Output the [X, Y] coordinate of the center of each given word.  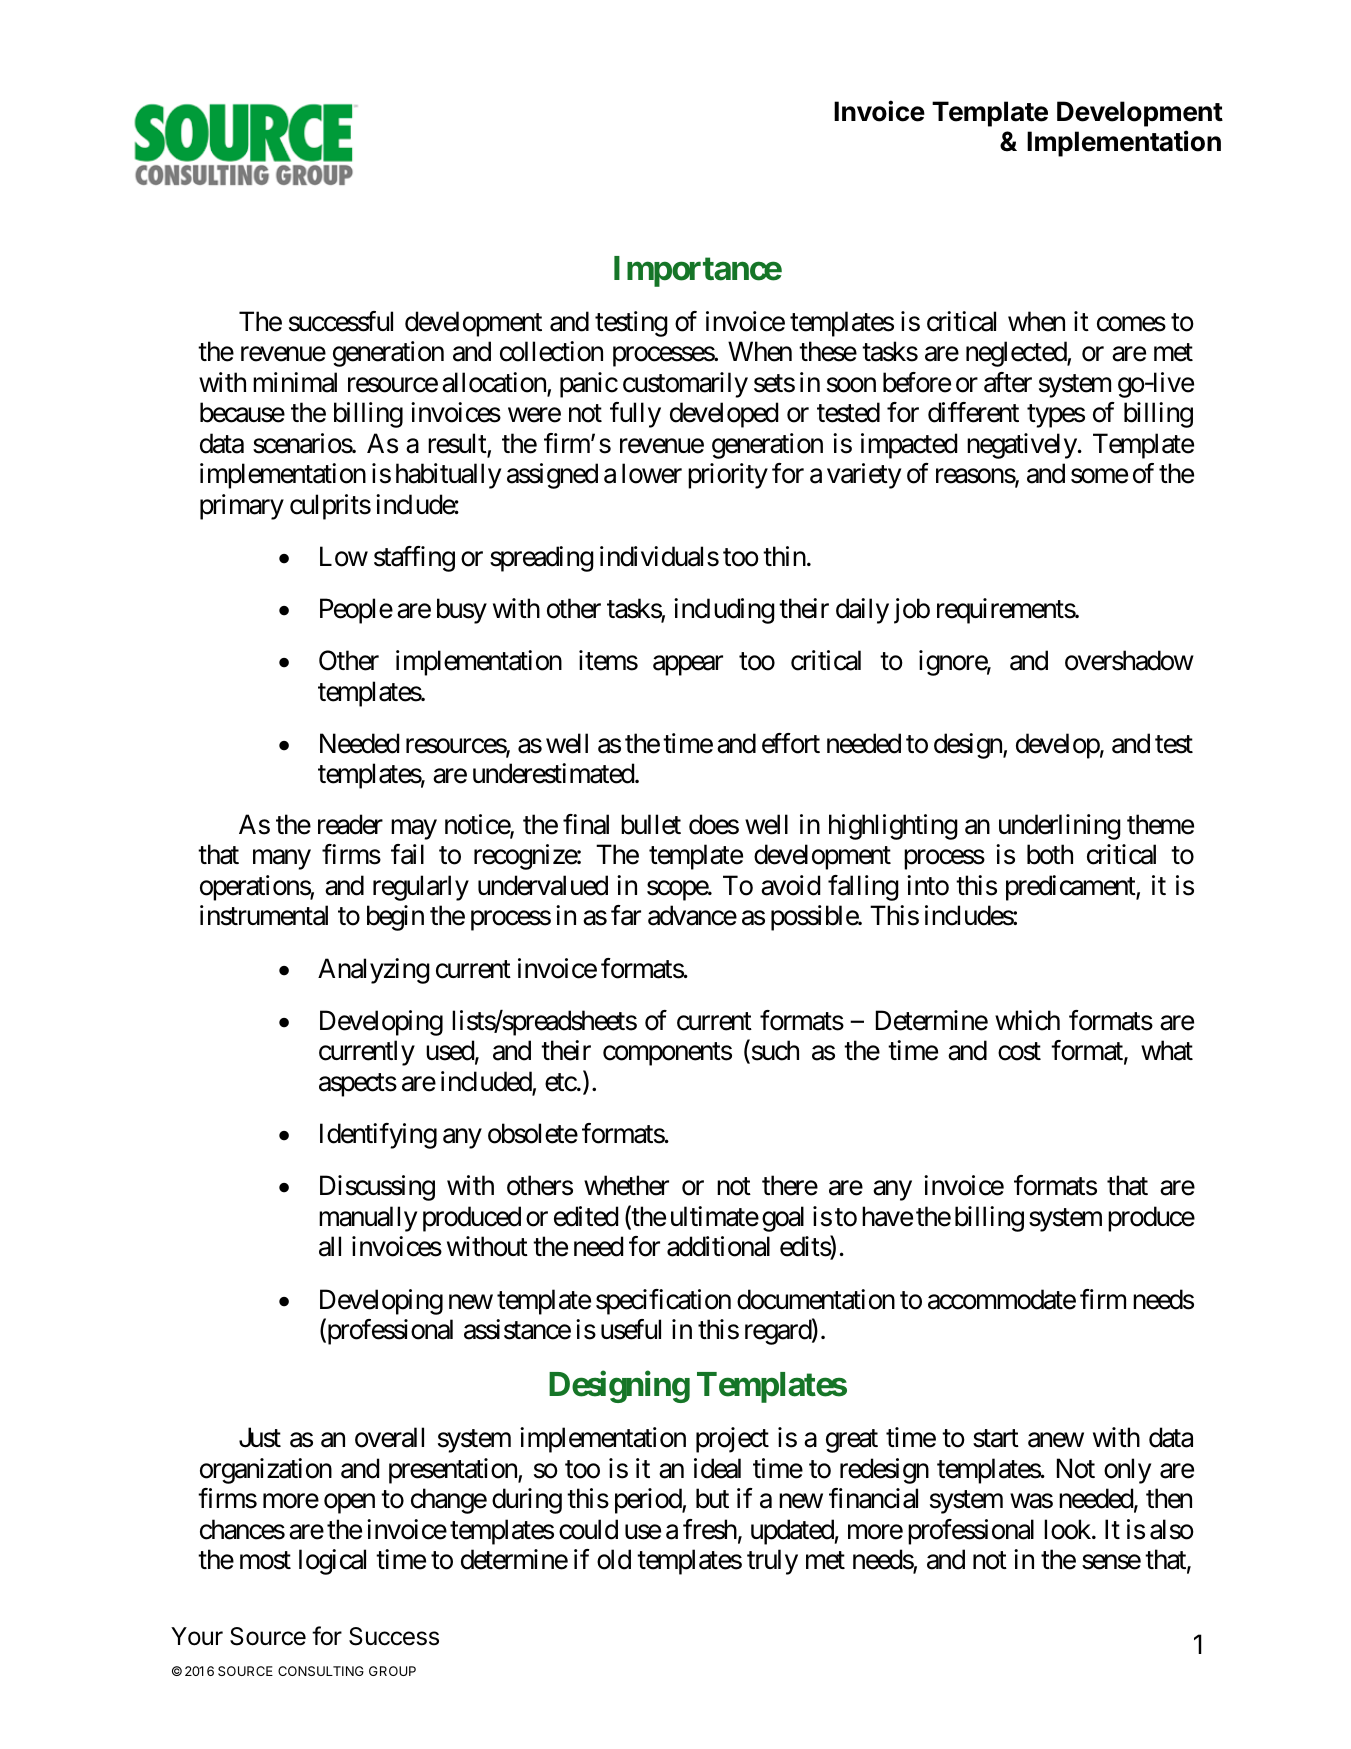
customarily [685, 385]
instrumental [264, 915]
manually [368, 1219]
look [1068, 1529]
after [1008, 382]
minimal [295, 382]
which [1027, 1020]
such [774, 1051]
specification [663, 1302]
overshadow [1129, 660]
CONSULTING [321, 1671]
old [614, 1559]
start [996, 1439]
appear [688, 666]
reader [350, 824]
